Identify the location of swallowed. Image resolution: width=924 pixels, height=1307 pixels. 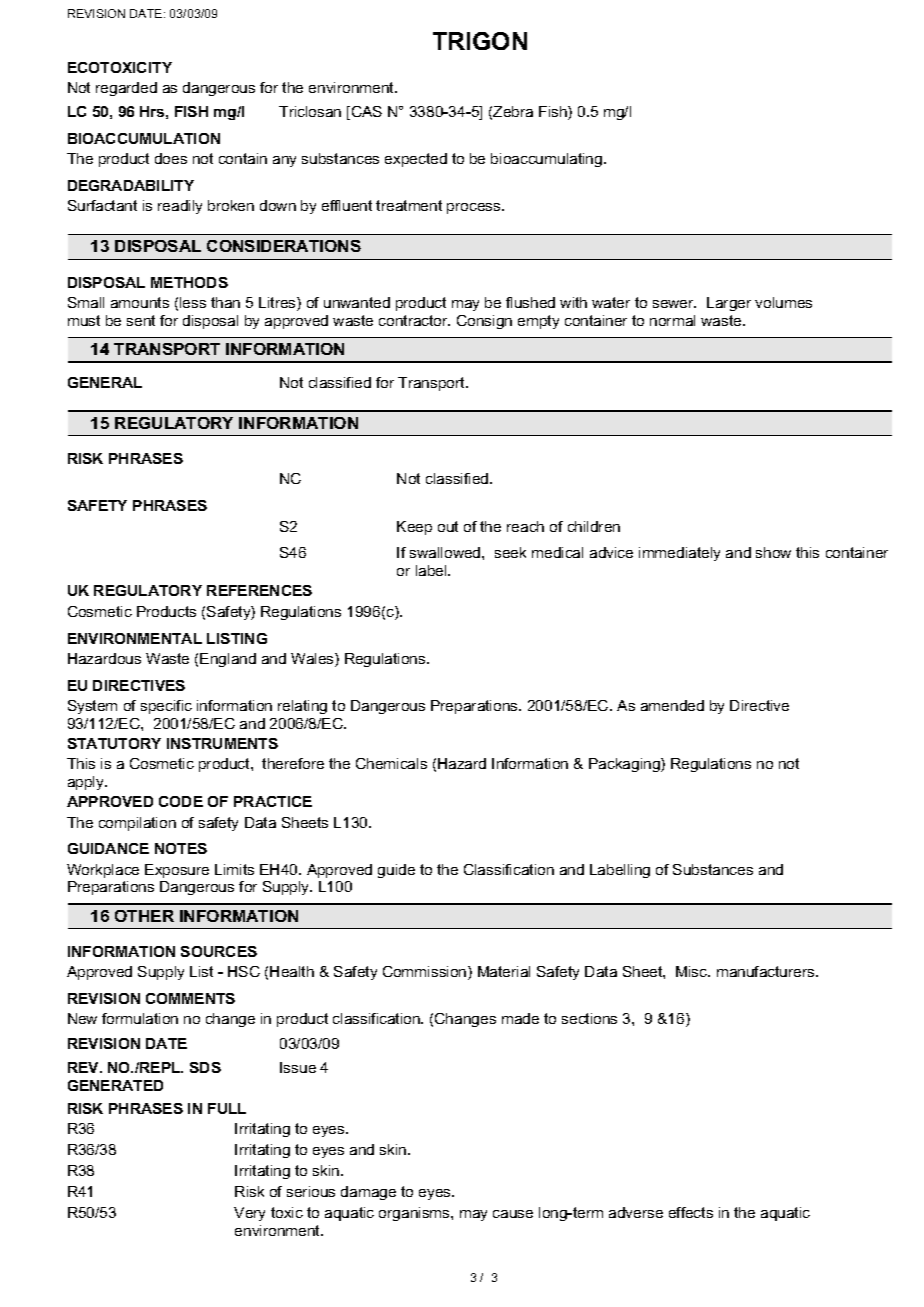
(446, 552).
